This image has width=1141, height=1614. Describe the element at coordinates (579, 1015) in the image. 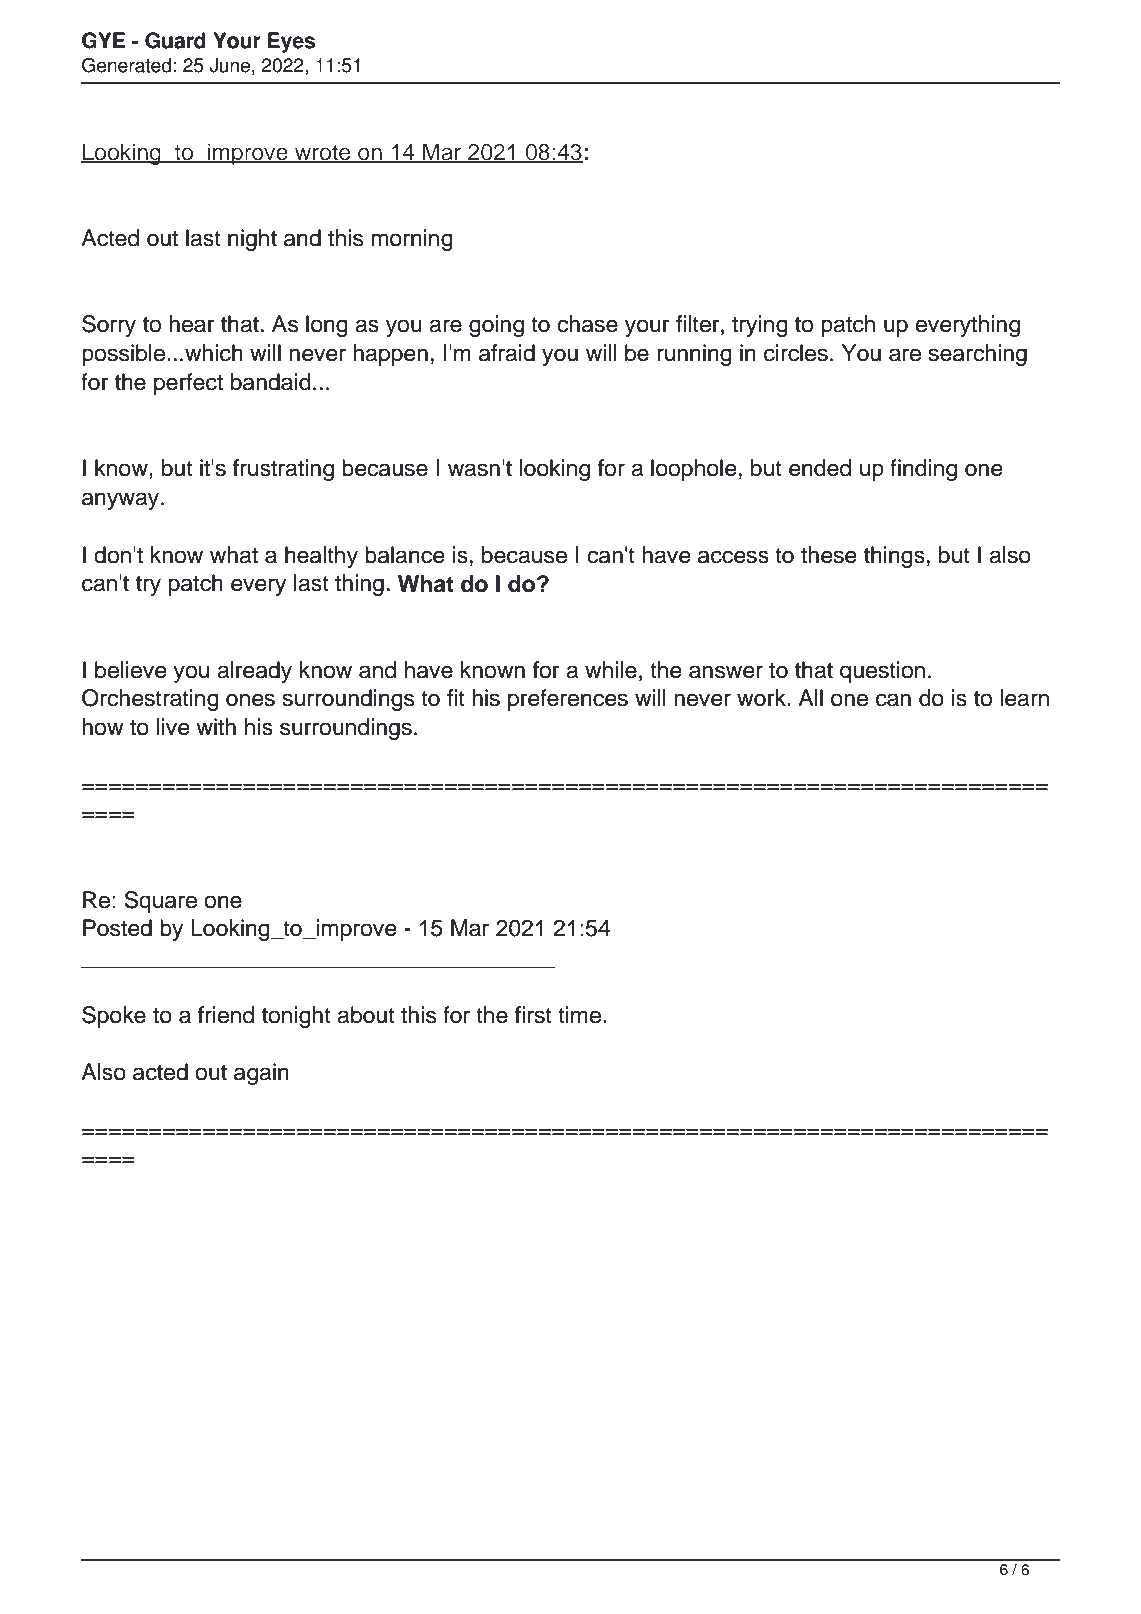

I see `time` at that location.
